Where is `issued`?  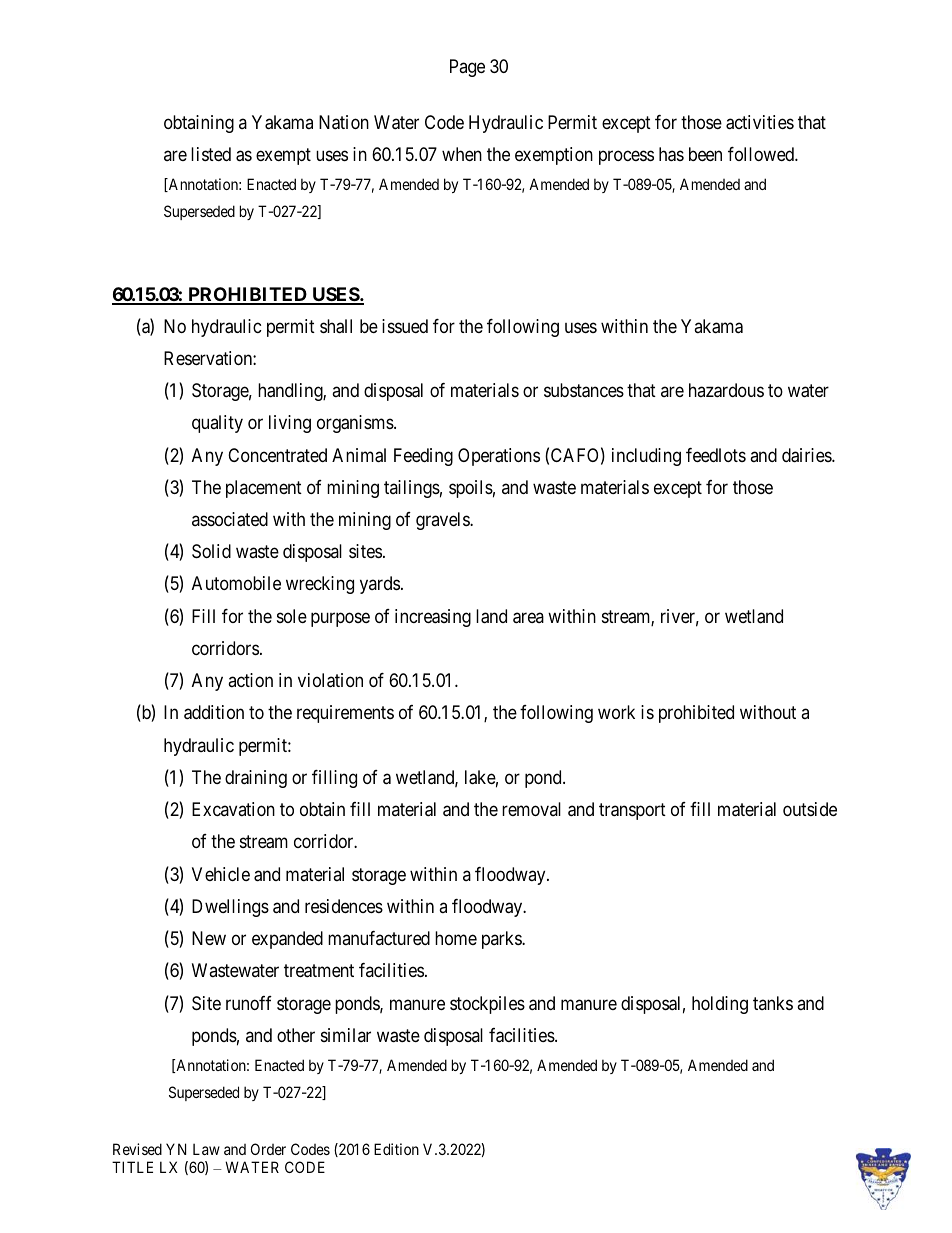 issued is located at coordinates (405, 326).
